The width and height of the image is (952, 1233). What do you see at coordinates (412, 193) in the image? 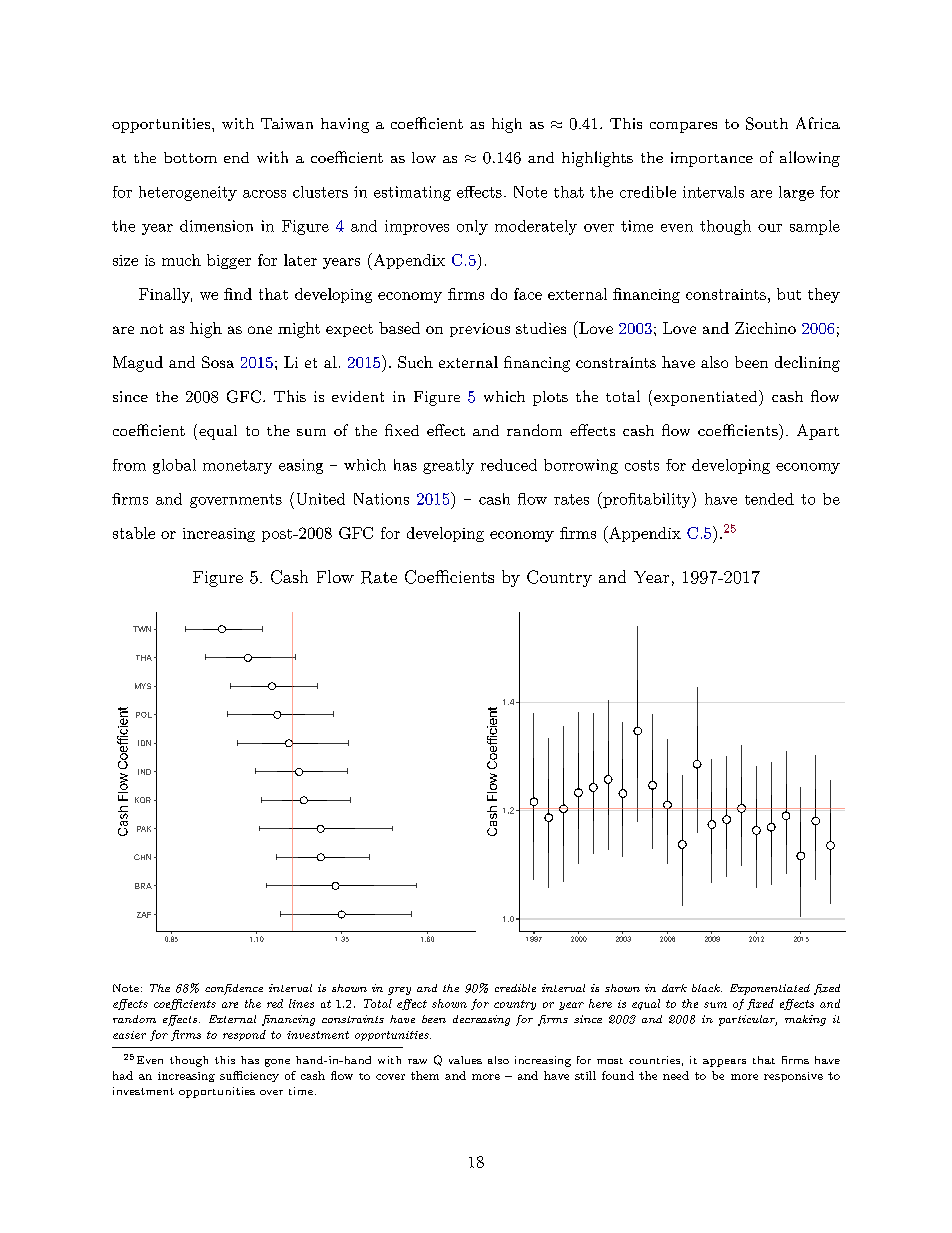
I see `estimating` at bounding box center [412, 193].
